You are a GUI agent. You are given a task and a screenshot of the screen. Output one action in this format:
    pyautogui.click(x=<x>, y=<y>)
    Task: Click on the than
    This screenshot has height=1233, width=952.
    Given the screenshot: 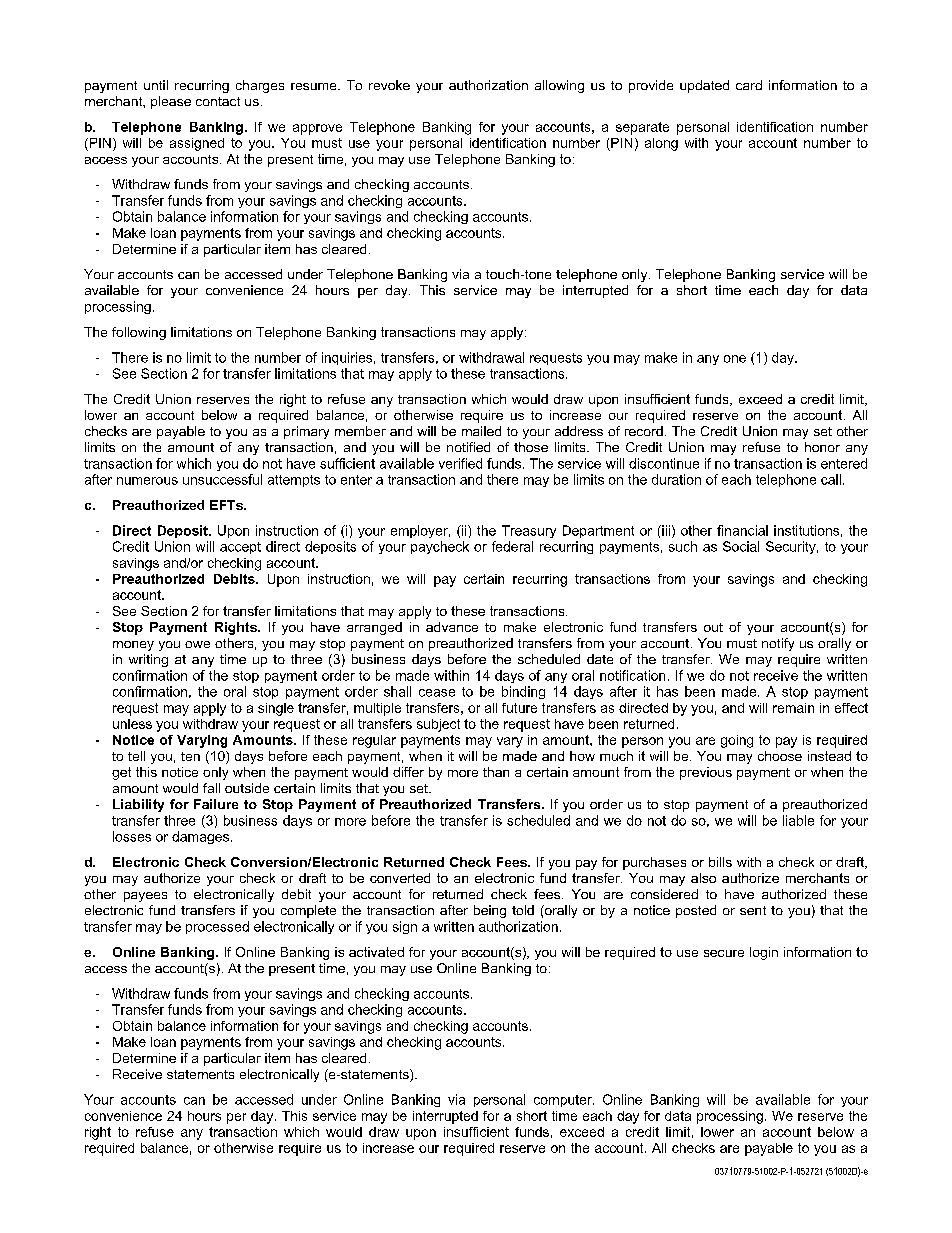 What is the action you would take?
    pyautogui.click(x=496, y=772)
